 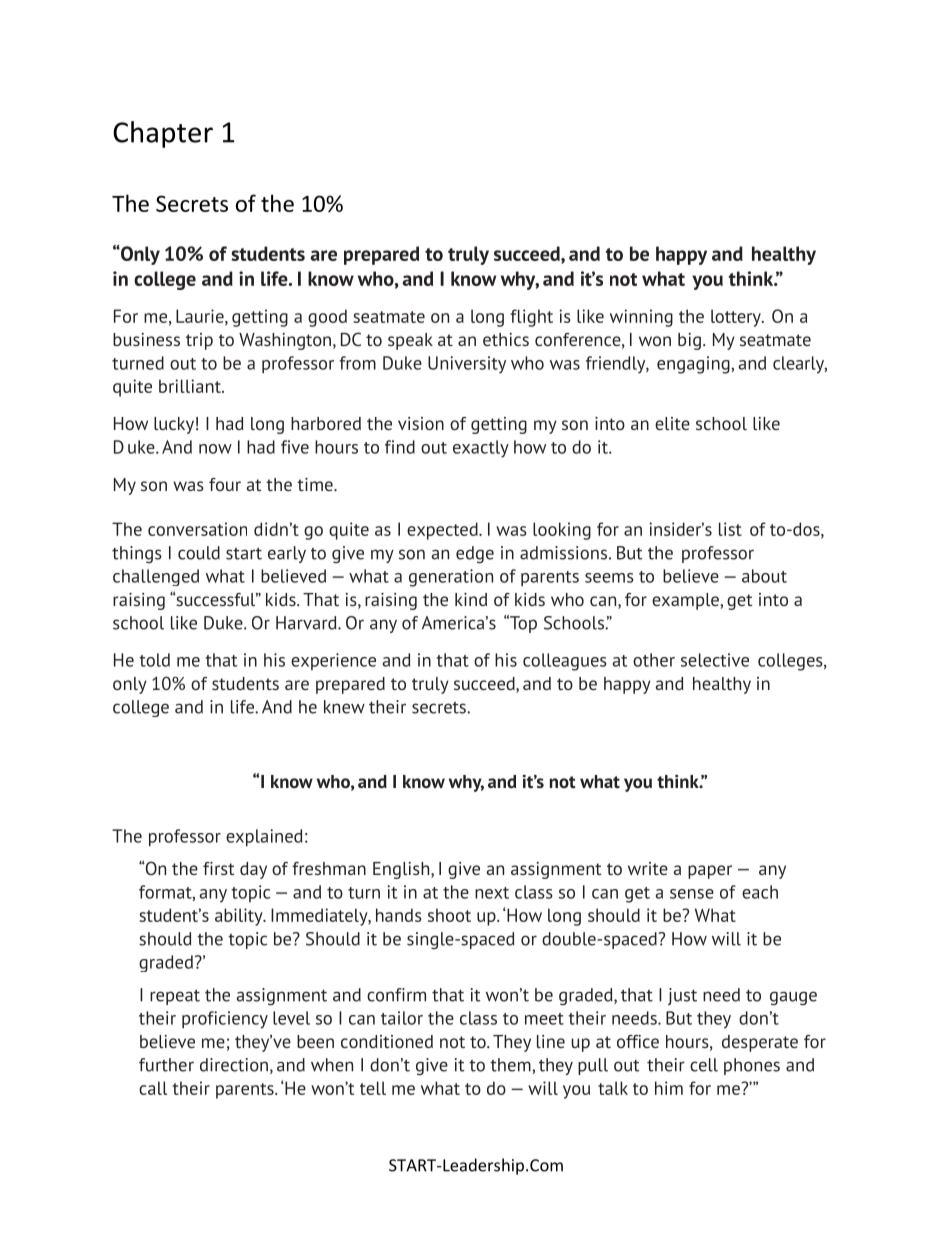 I want to click on University, so click(x=467, y=365).
